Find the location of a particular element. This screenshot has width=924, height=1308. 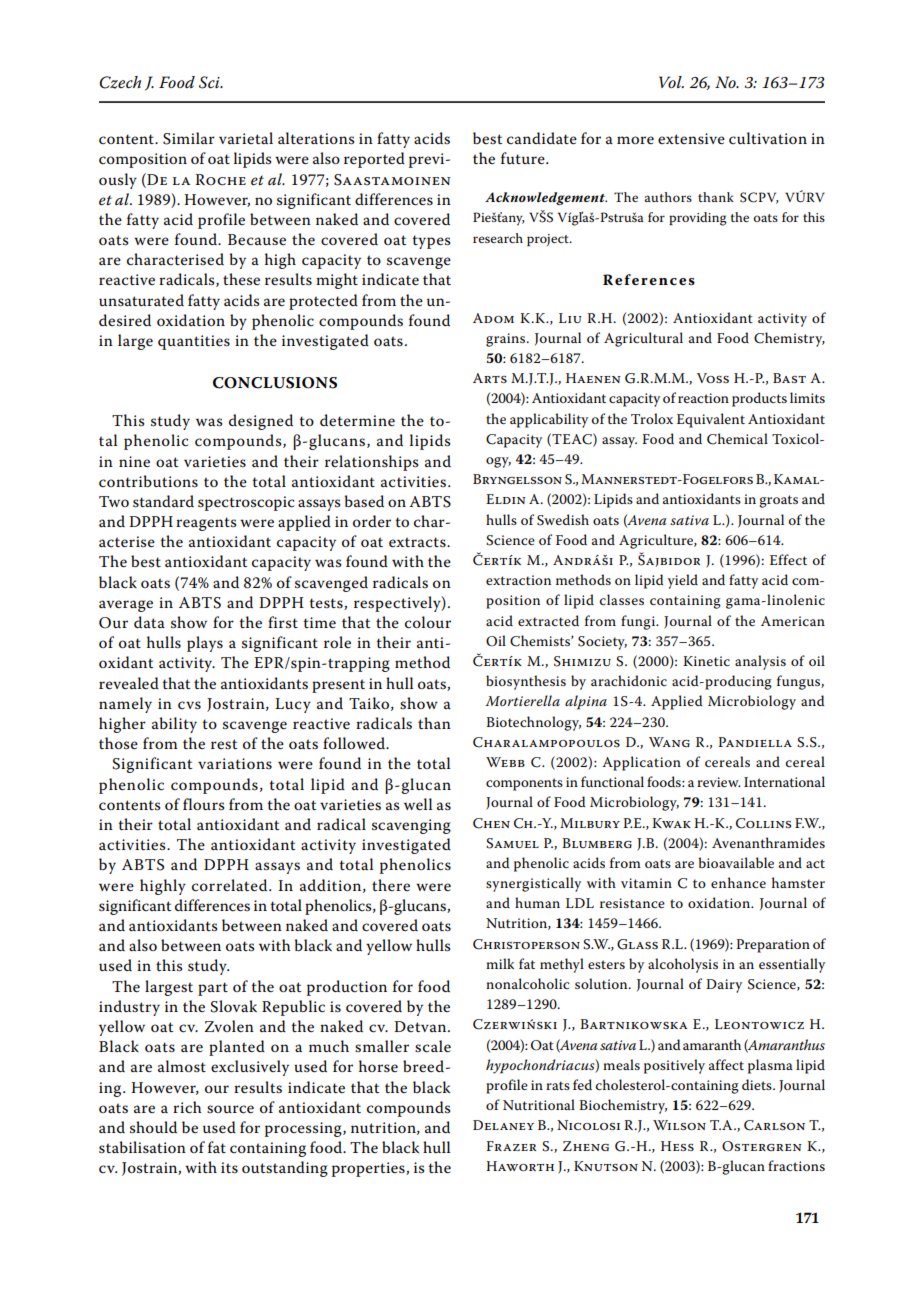

colour is located at coordinates (428, 622).
